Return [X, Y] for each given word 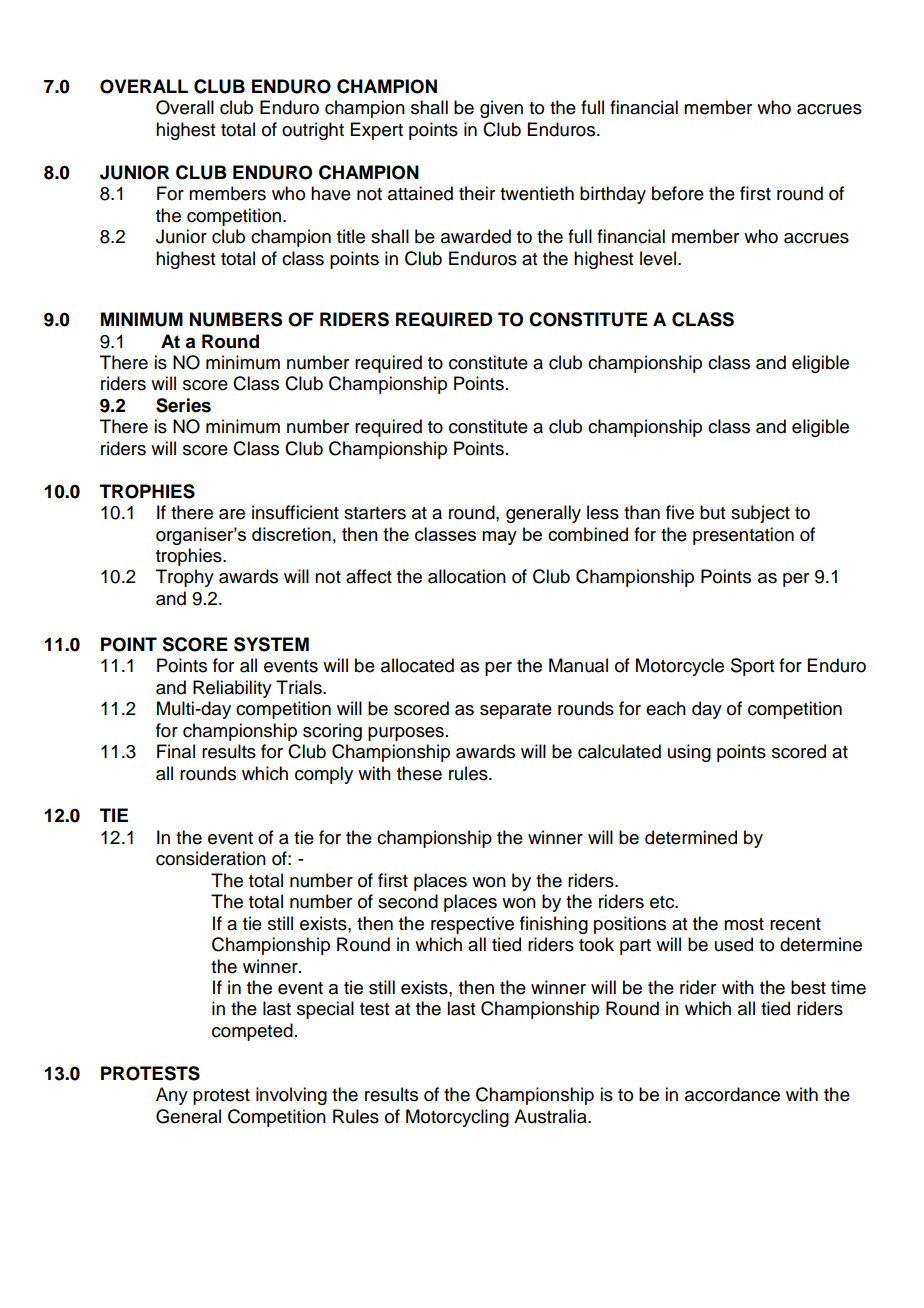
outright [313, 131]
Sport [752, 667]
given [501, 109]
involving [291, 1096]
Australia [551, 1116]
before [678, 193]
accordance [732, 1094]
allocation [467, 576]
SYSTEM [271, 644]
